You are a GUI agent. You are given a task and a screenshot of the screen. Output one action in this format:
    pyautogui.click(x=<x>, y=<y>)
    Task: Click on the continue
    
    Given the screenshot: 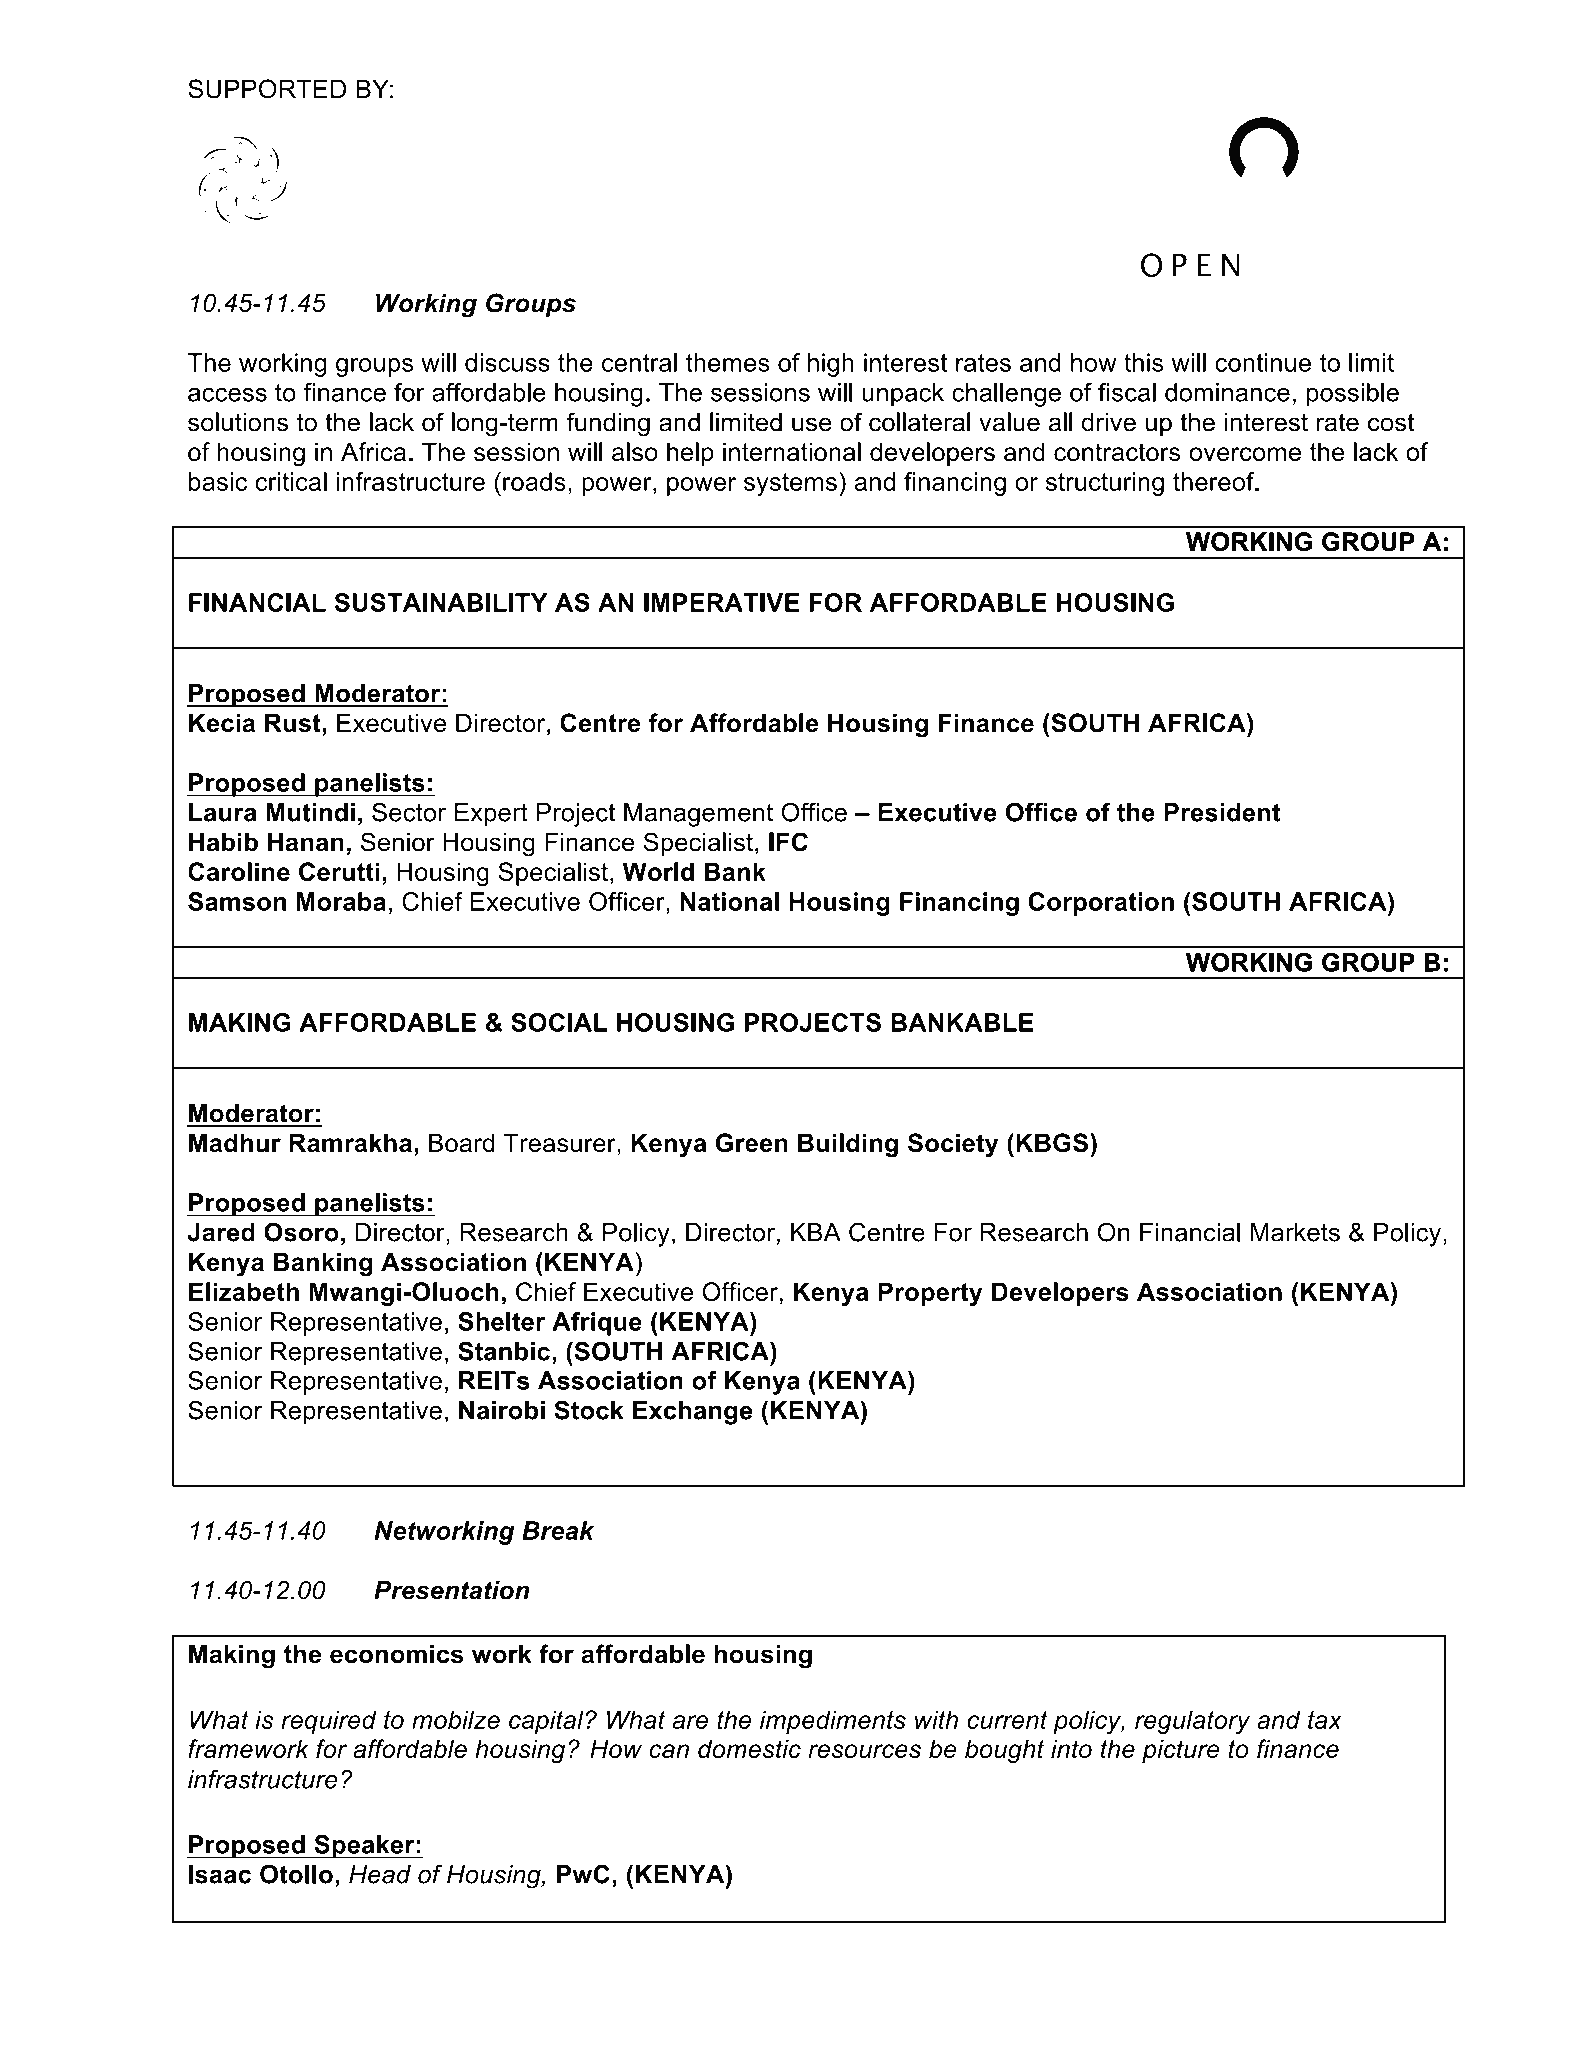 What is the action you would take?
    pyautogui.click(x=1263, y=362)
